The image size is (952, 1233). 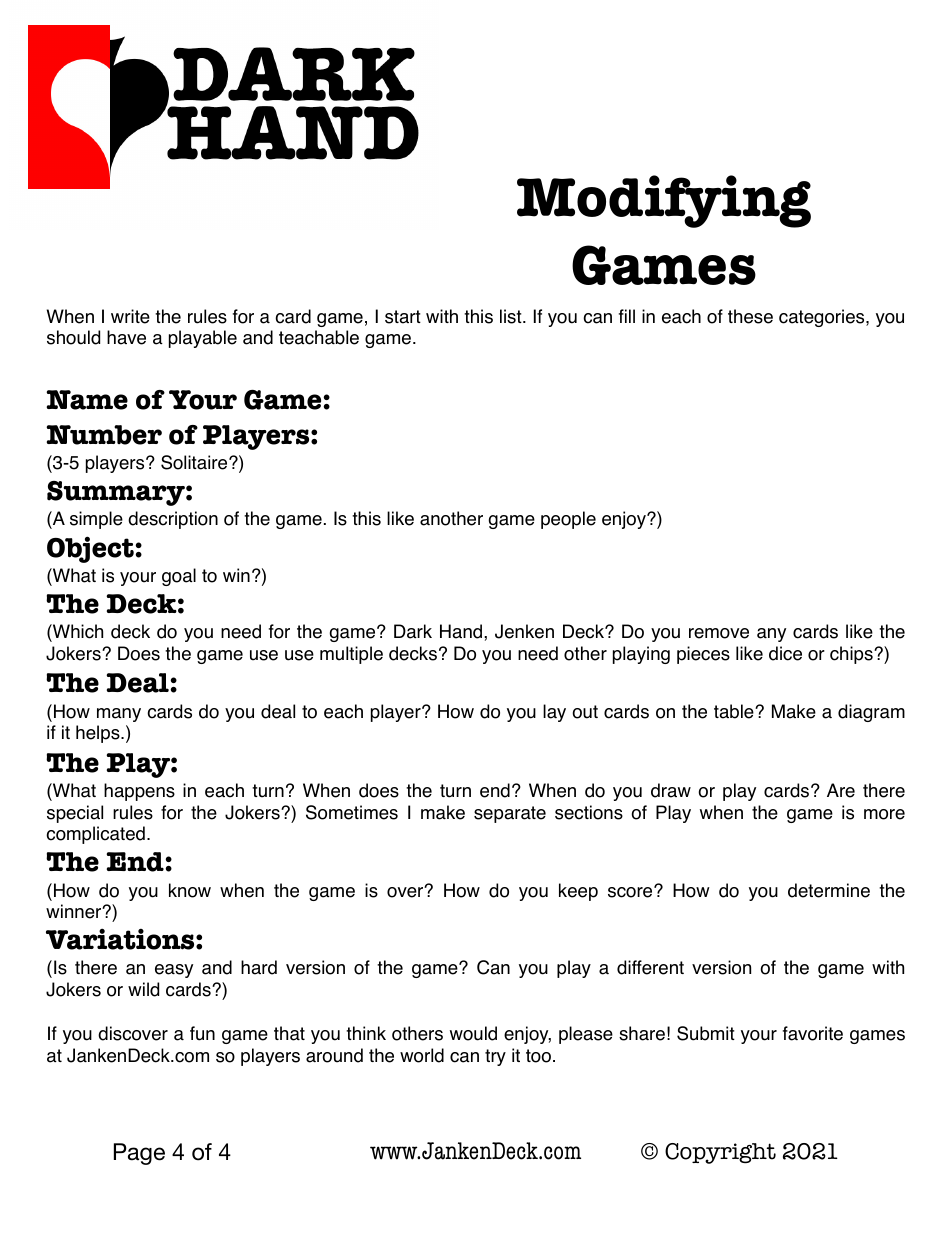 What do you see at coordinates (462, 631) in the document?
I see `Hand` at bounding box center [462, 631].
